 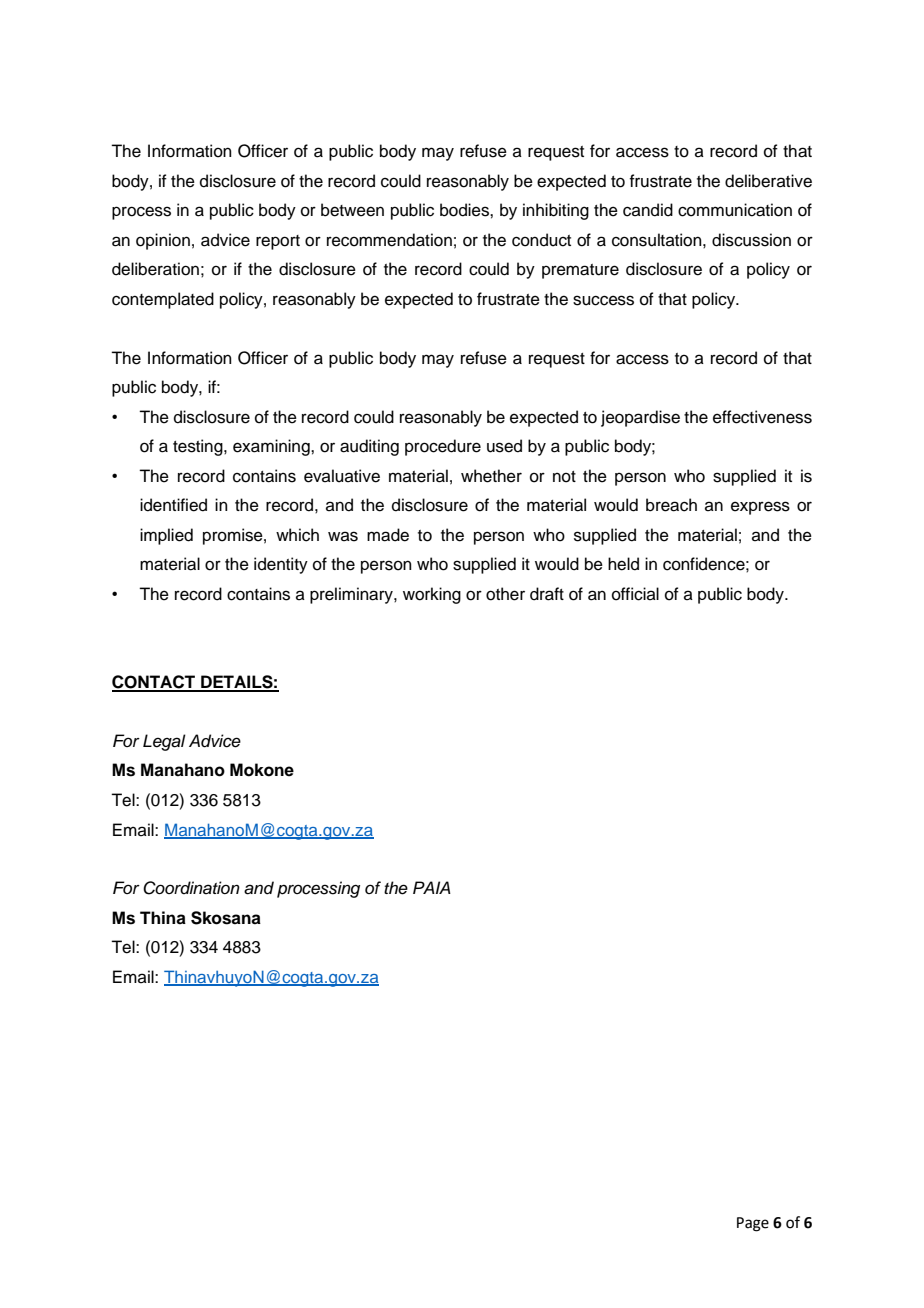 What do you see at coordinates (753, 1224) in the screenshot?
I see `Page` at bounding box center [753, 1224].
